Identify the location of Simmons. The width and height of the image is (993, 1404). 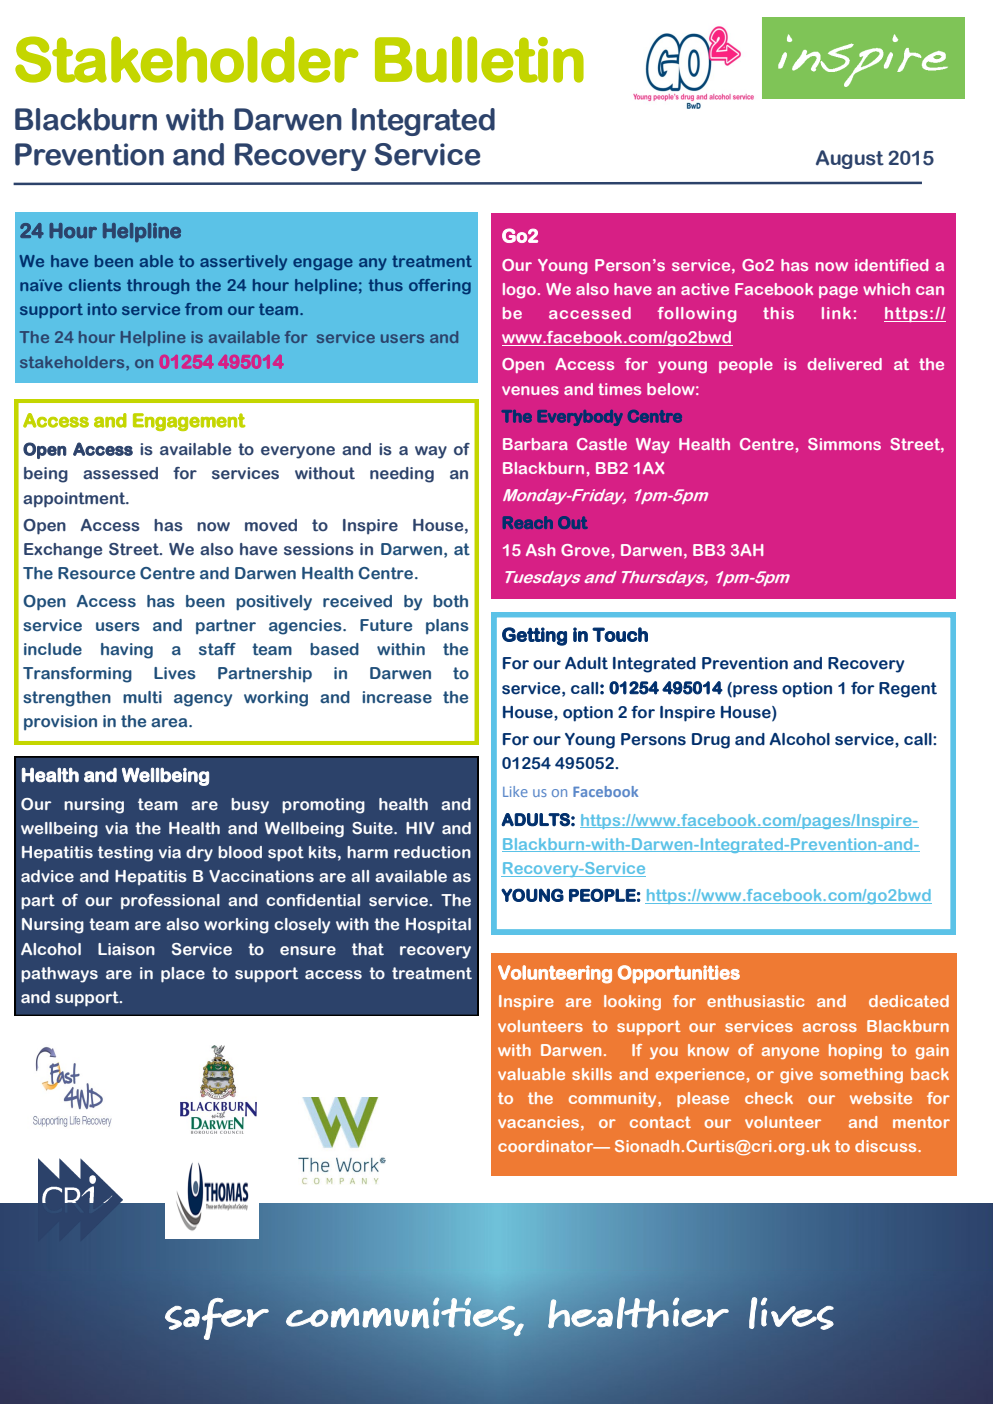
(844, 444).
